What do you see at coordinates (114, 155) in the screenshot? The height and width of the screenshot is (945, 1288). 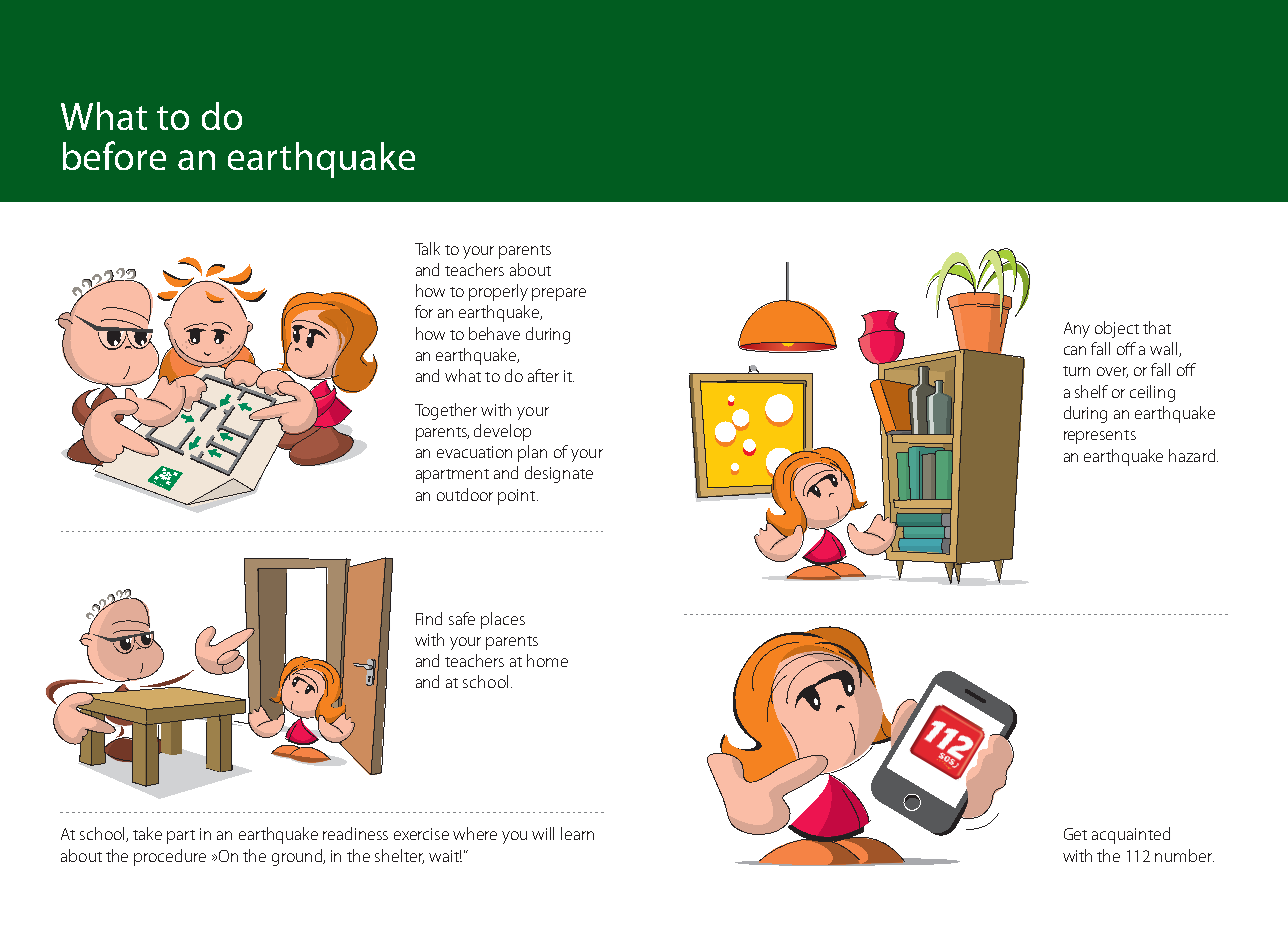 I see `before` at bounding box center [114, 155].
